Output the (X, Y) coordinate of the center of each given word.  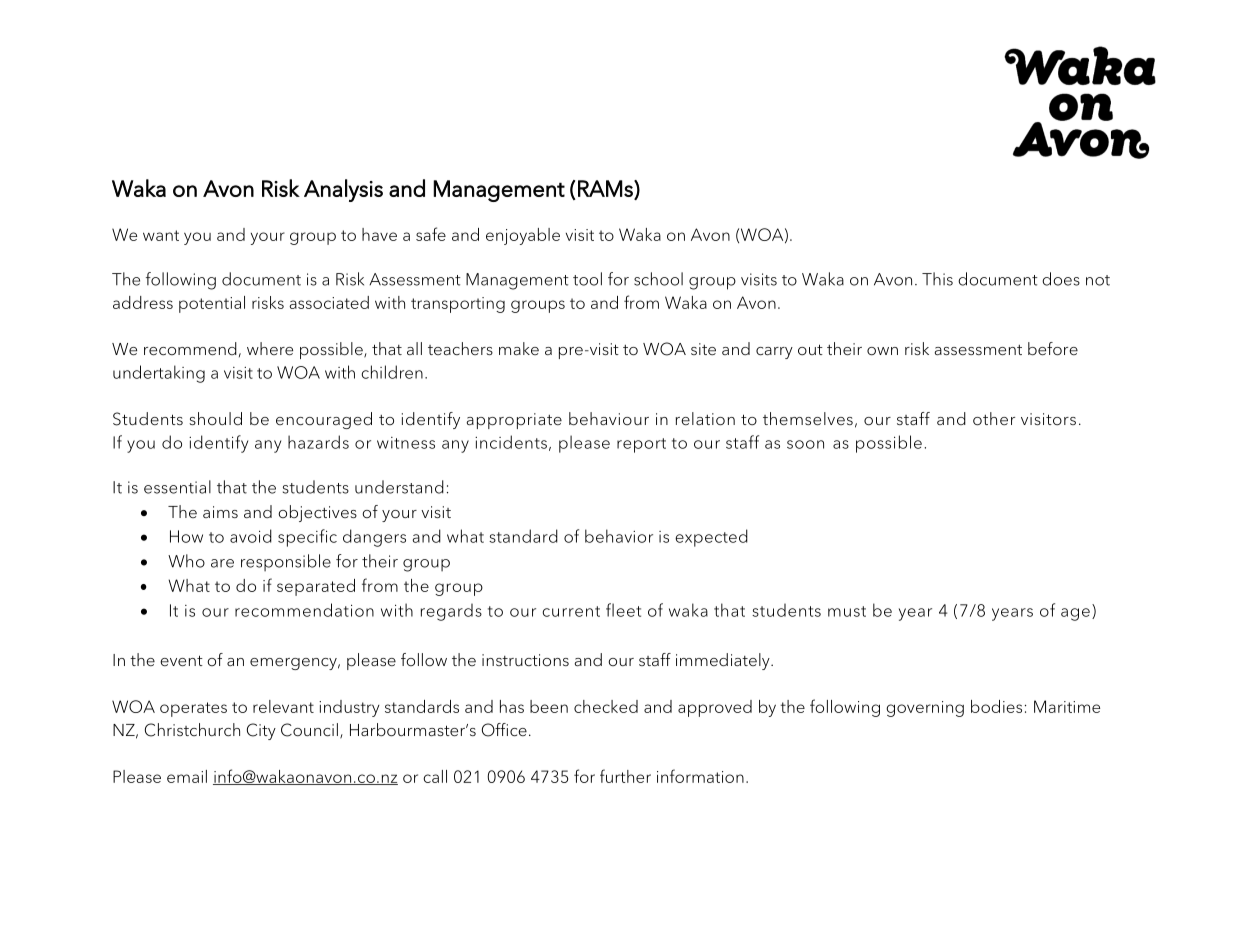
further (625, 776)
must (847, 611)
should (215, 418)
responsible (286, 562)
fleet (623, 610)
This (937, 279)
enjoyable (523, 236)
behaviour (609, 419)
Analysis (343, 190)
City (261, 731)
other (994, 419)
